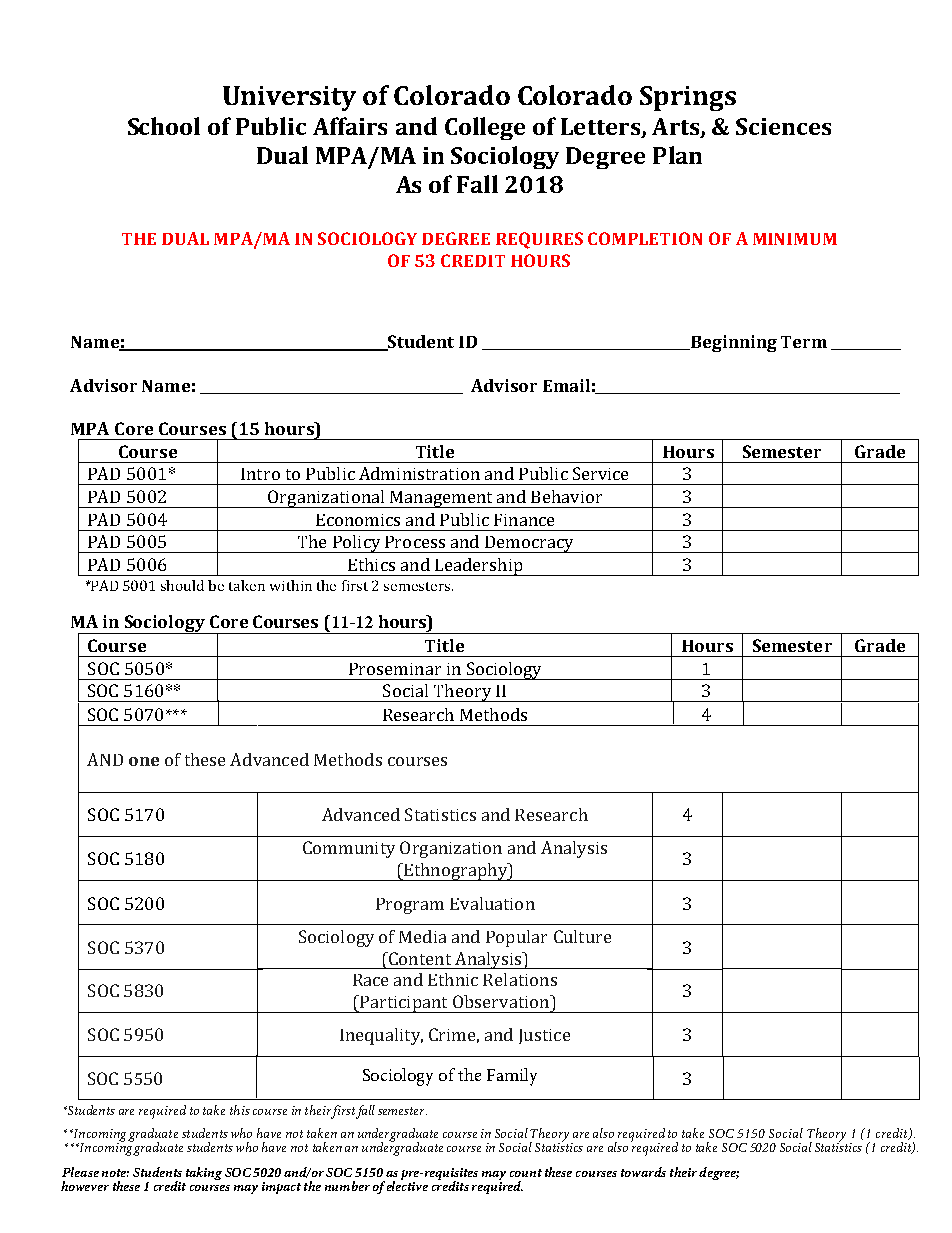 This image has width=952, height=1233. Describe the element at coordinates (204, 1173) in the image. I see `taking` at that location.
